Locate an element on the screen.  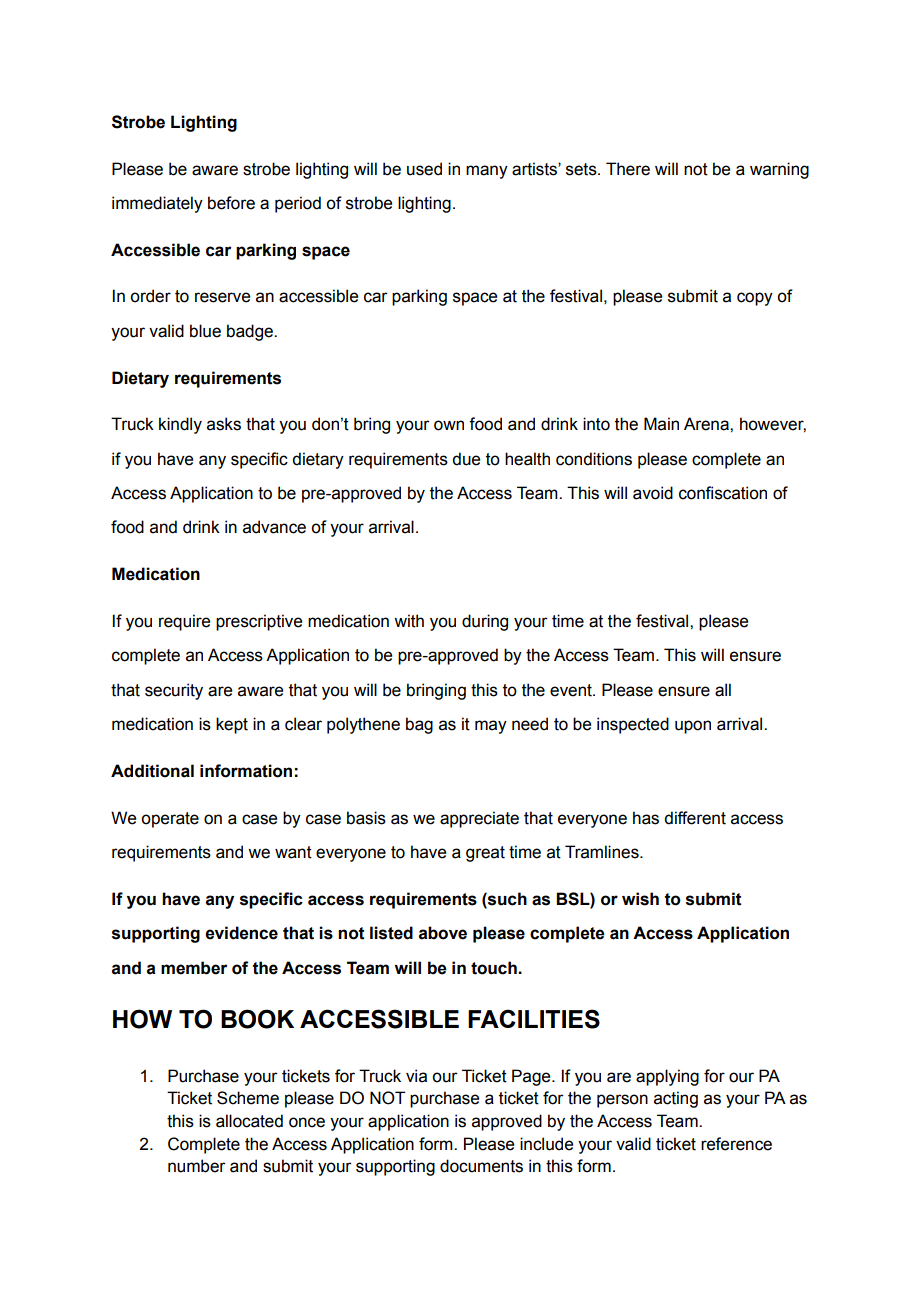
before is located at coordinates (231, 203).
